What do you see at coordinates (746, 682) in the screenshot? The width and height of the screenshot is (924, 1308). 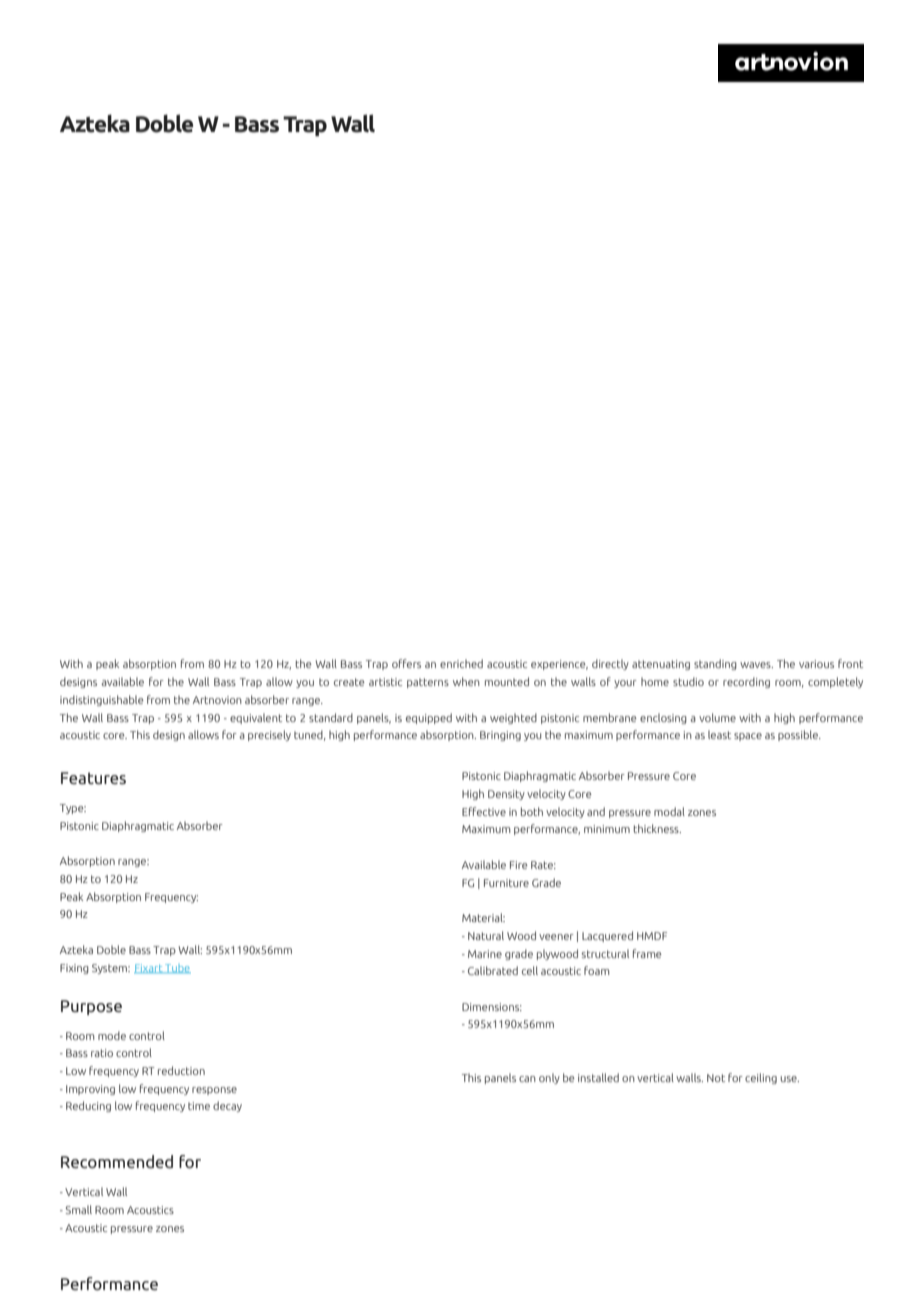 I see `recording` at bounding box center [746, 682].
